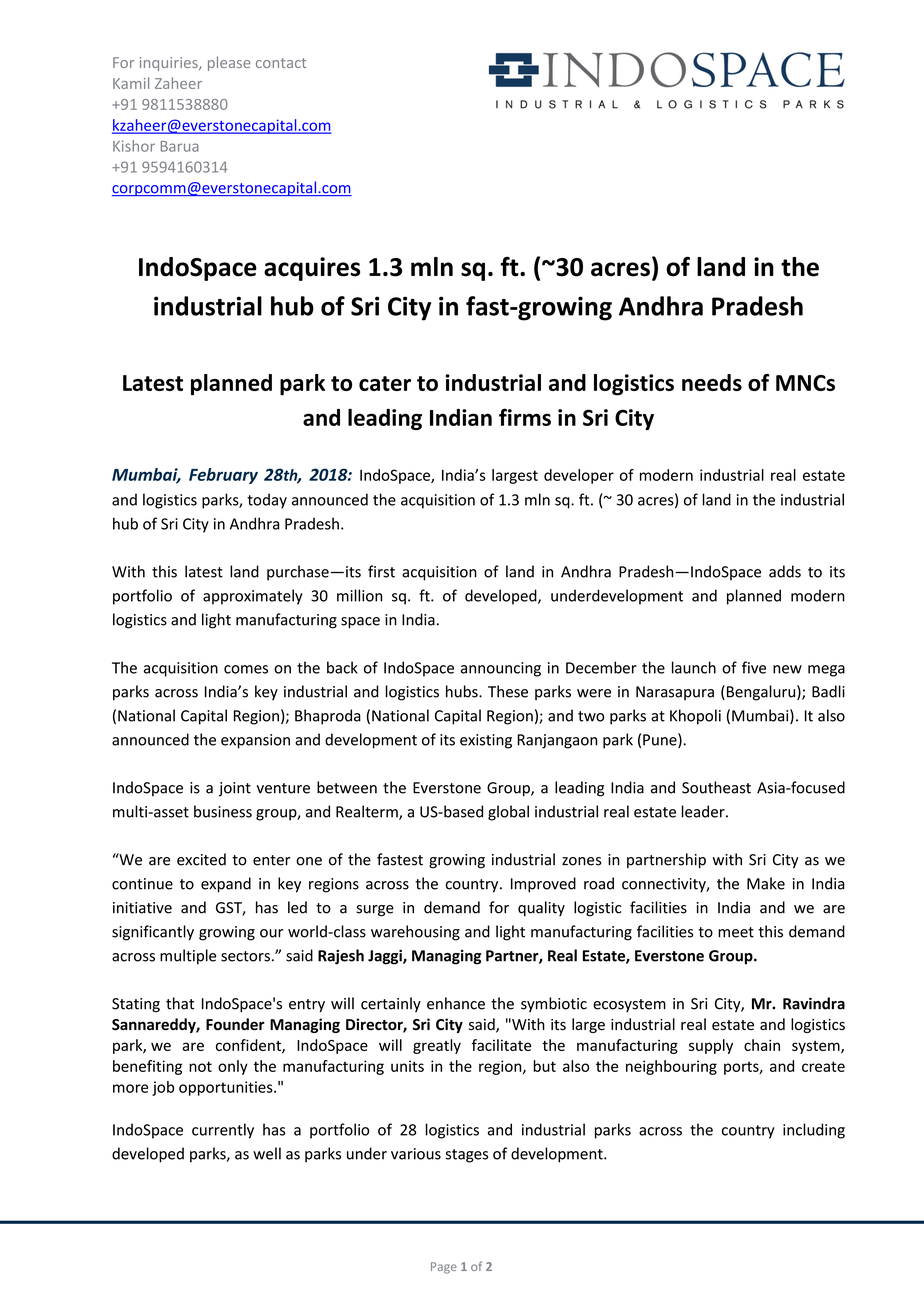 The width and height of the screenshot is (924, 1308). Describe the element at coordinates (381, 571) in the screenshot. I see `first` at that location.
